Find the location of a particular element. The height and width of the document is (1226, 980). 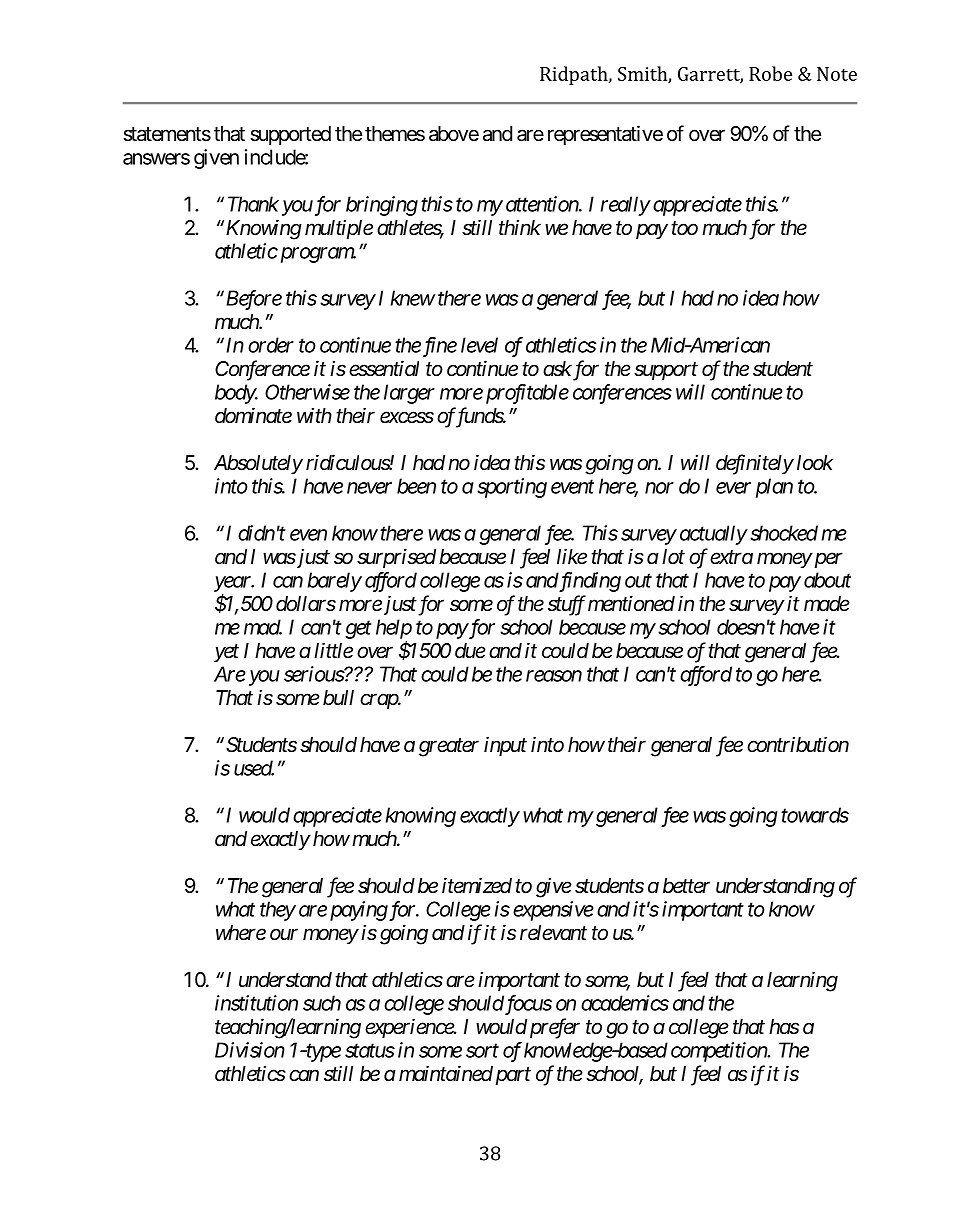

stuff is located at coordinates (567, 605).
